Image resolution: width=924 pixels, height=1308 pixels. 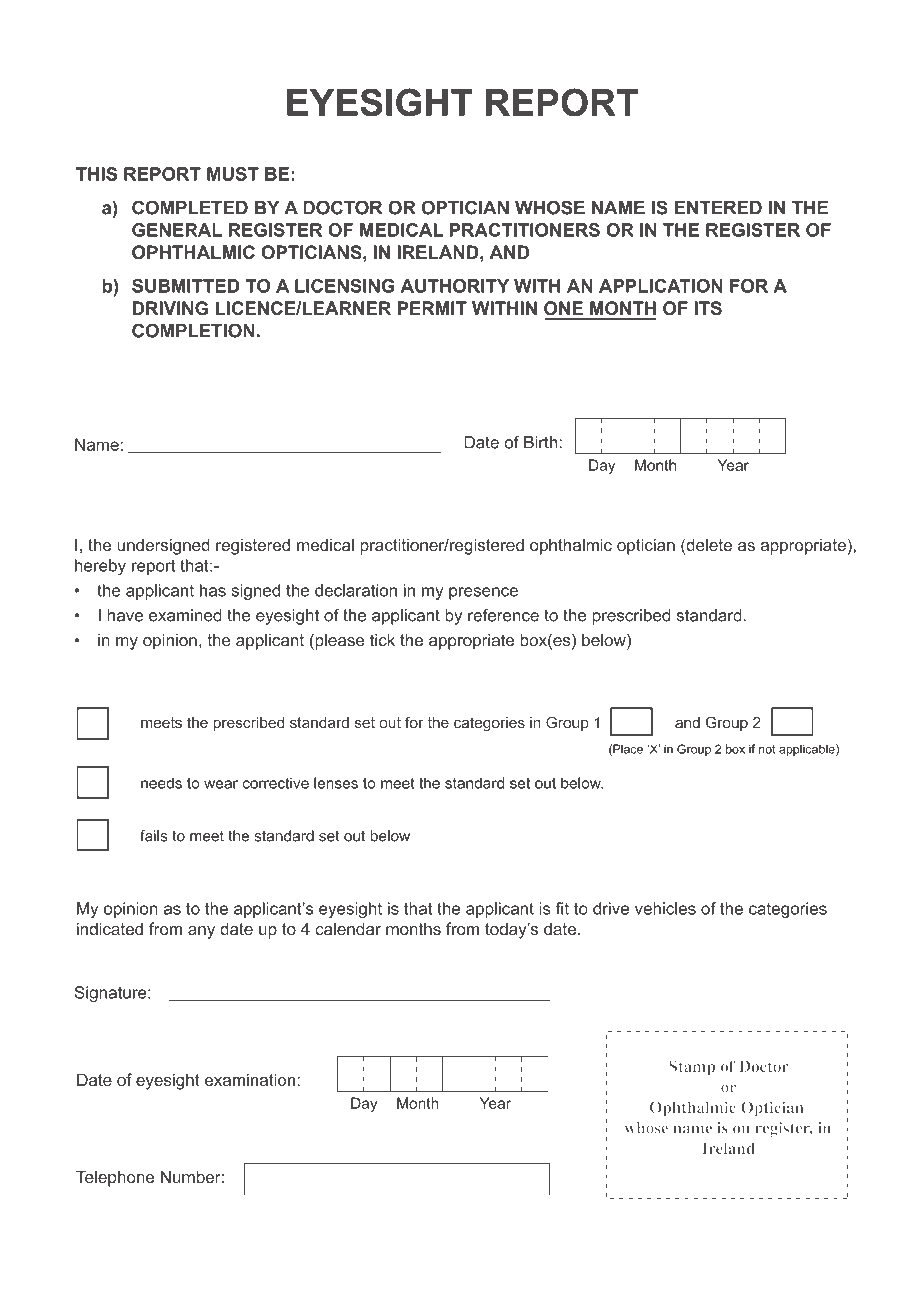 What do you see at coordinates (185, 615) in the screenshot?
I see `examined` at bounding box center [185, 615].
